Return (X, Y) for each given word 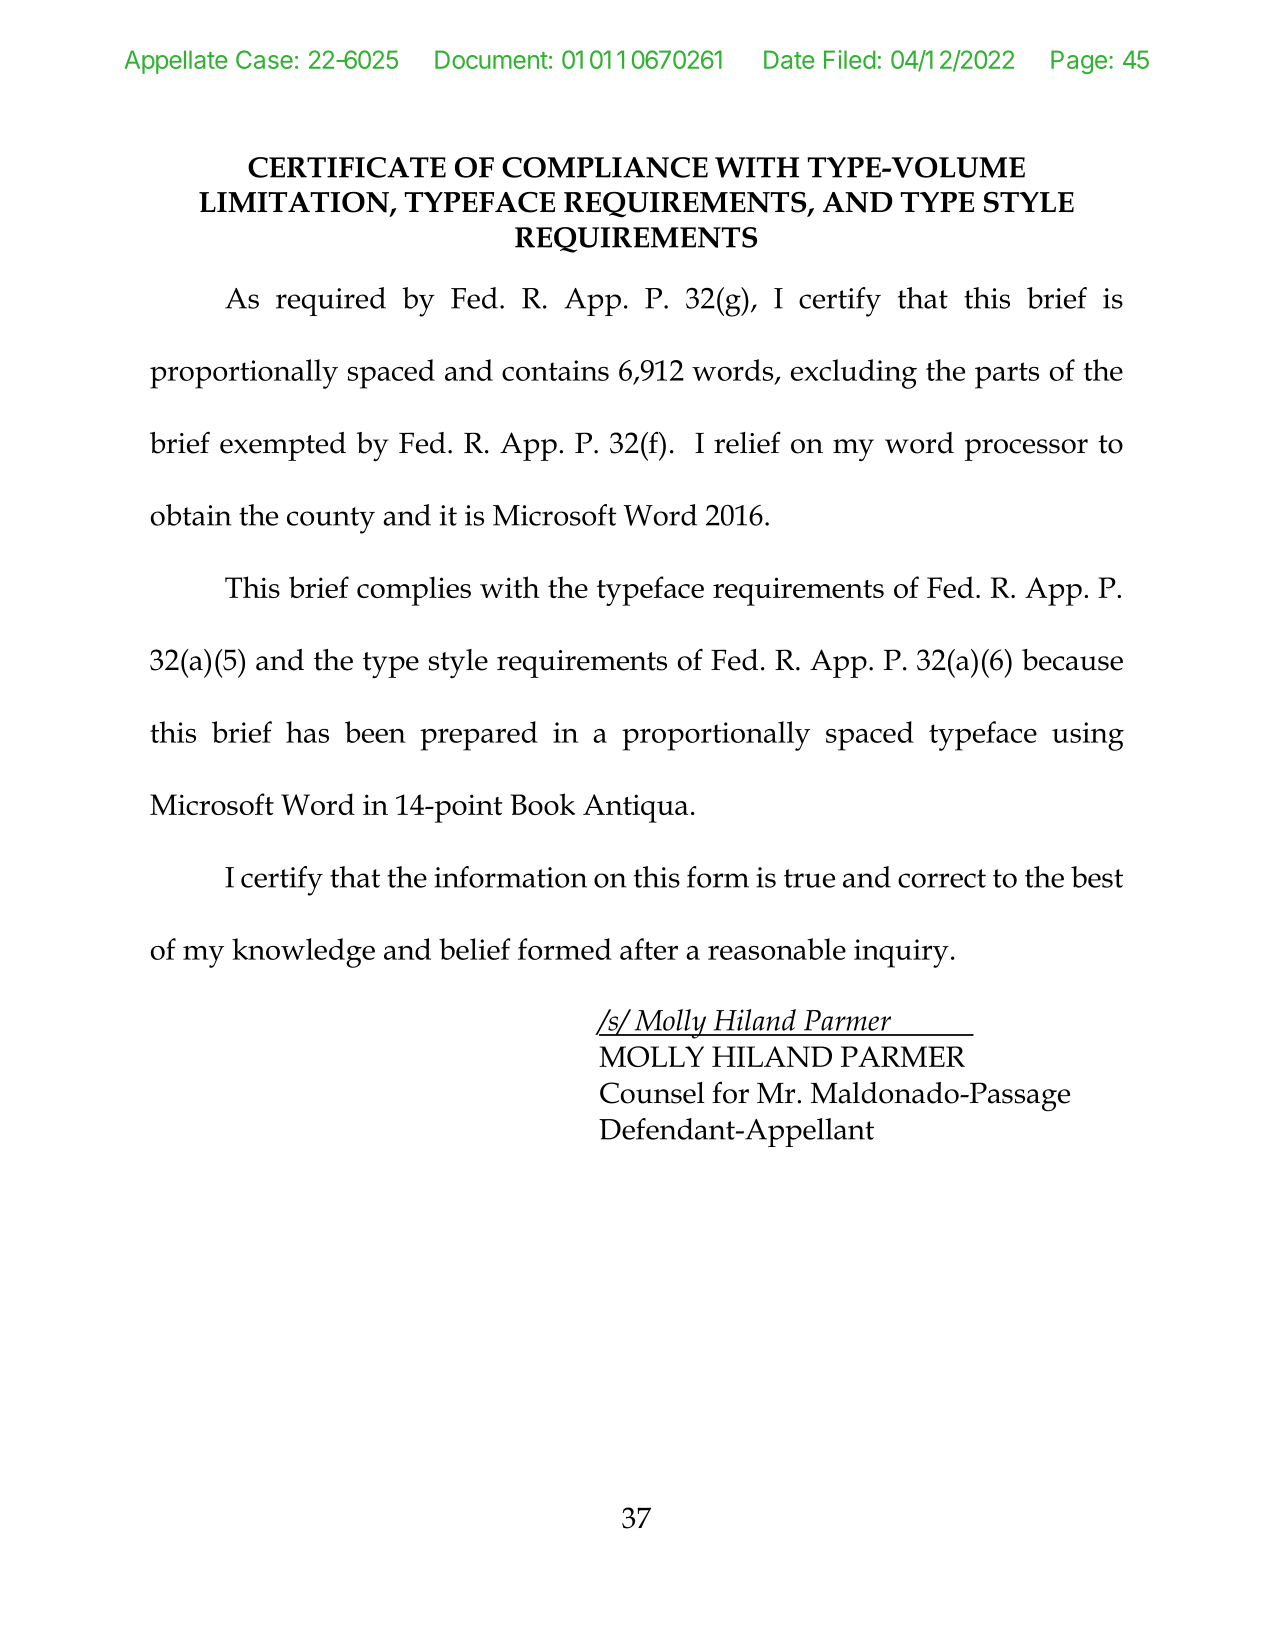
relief (747, 443)
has (307, 732)
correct (942, 878)
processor (1026, 450)
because (1072, 660)
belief (475, 949)
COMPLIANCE (605, 167)
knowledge (303, 953)
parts (1007, 375)
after (649, 949)
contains (555, 370)
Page (1079, 62)
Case (264, 59)
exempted (283, 446)
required (331, 301)
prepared (479, 736)
